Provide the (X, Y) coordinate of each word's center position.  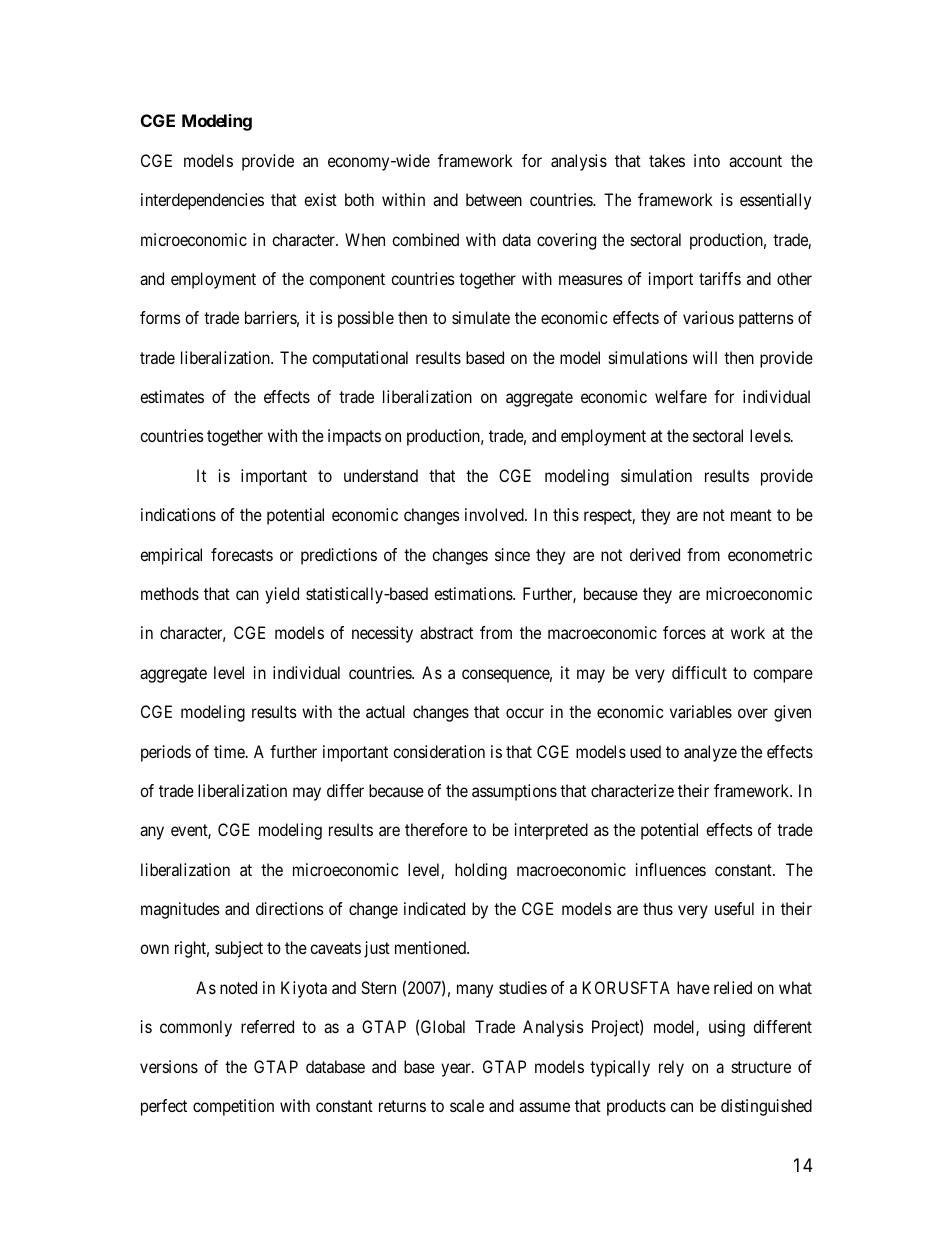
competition (233, 1107)
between (494, 199)
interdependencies (202, 201)
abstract (446, 632)
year (457, 1070)
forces (684, 632)
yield (282, 595)
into (707, 160)
